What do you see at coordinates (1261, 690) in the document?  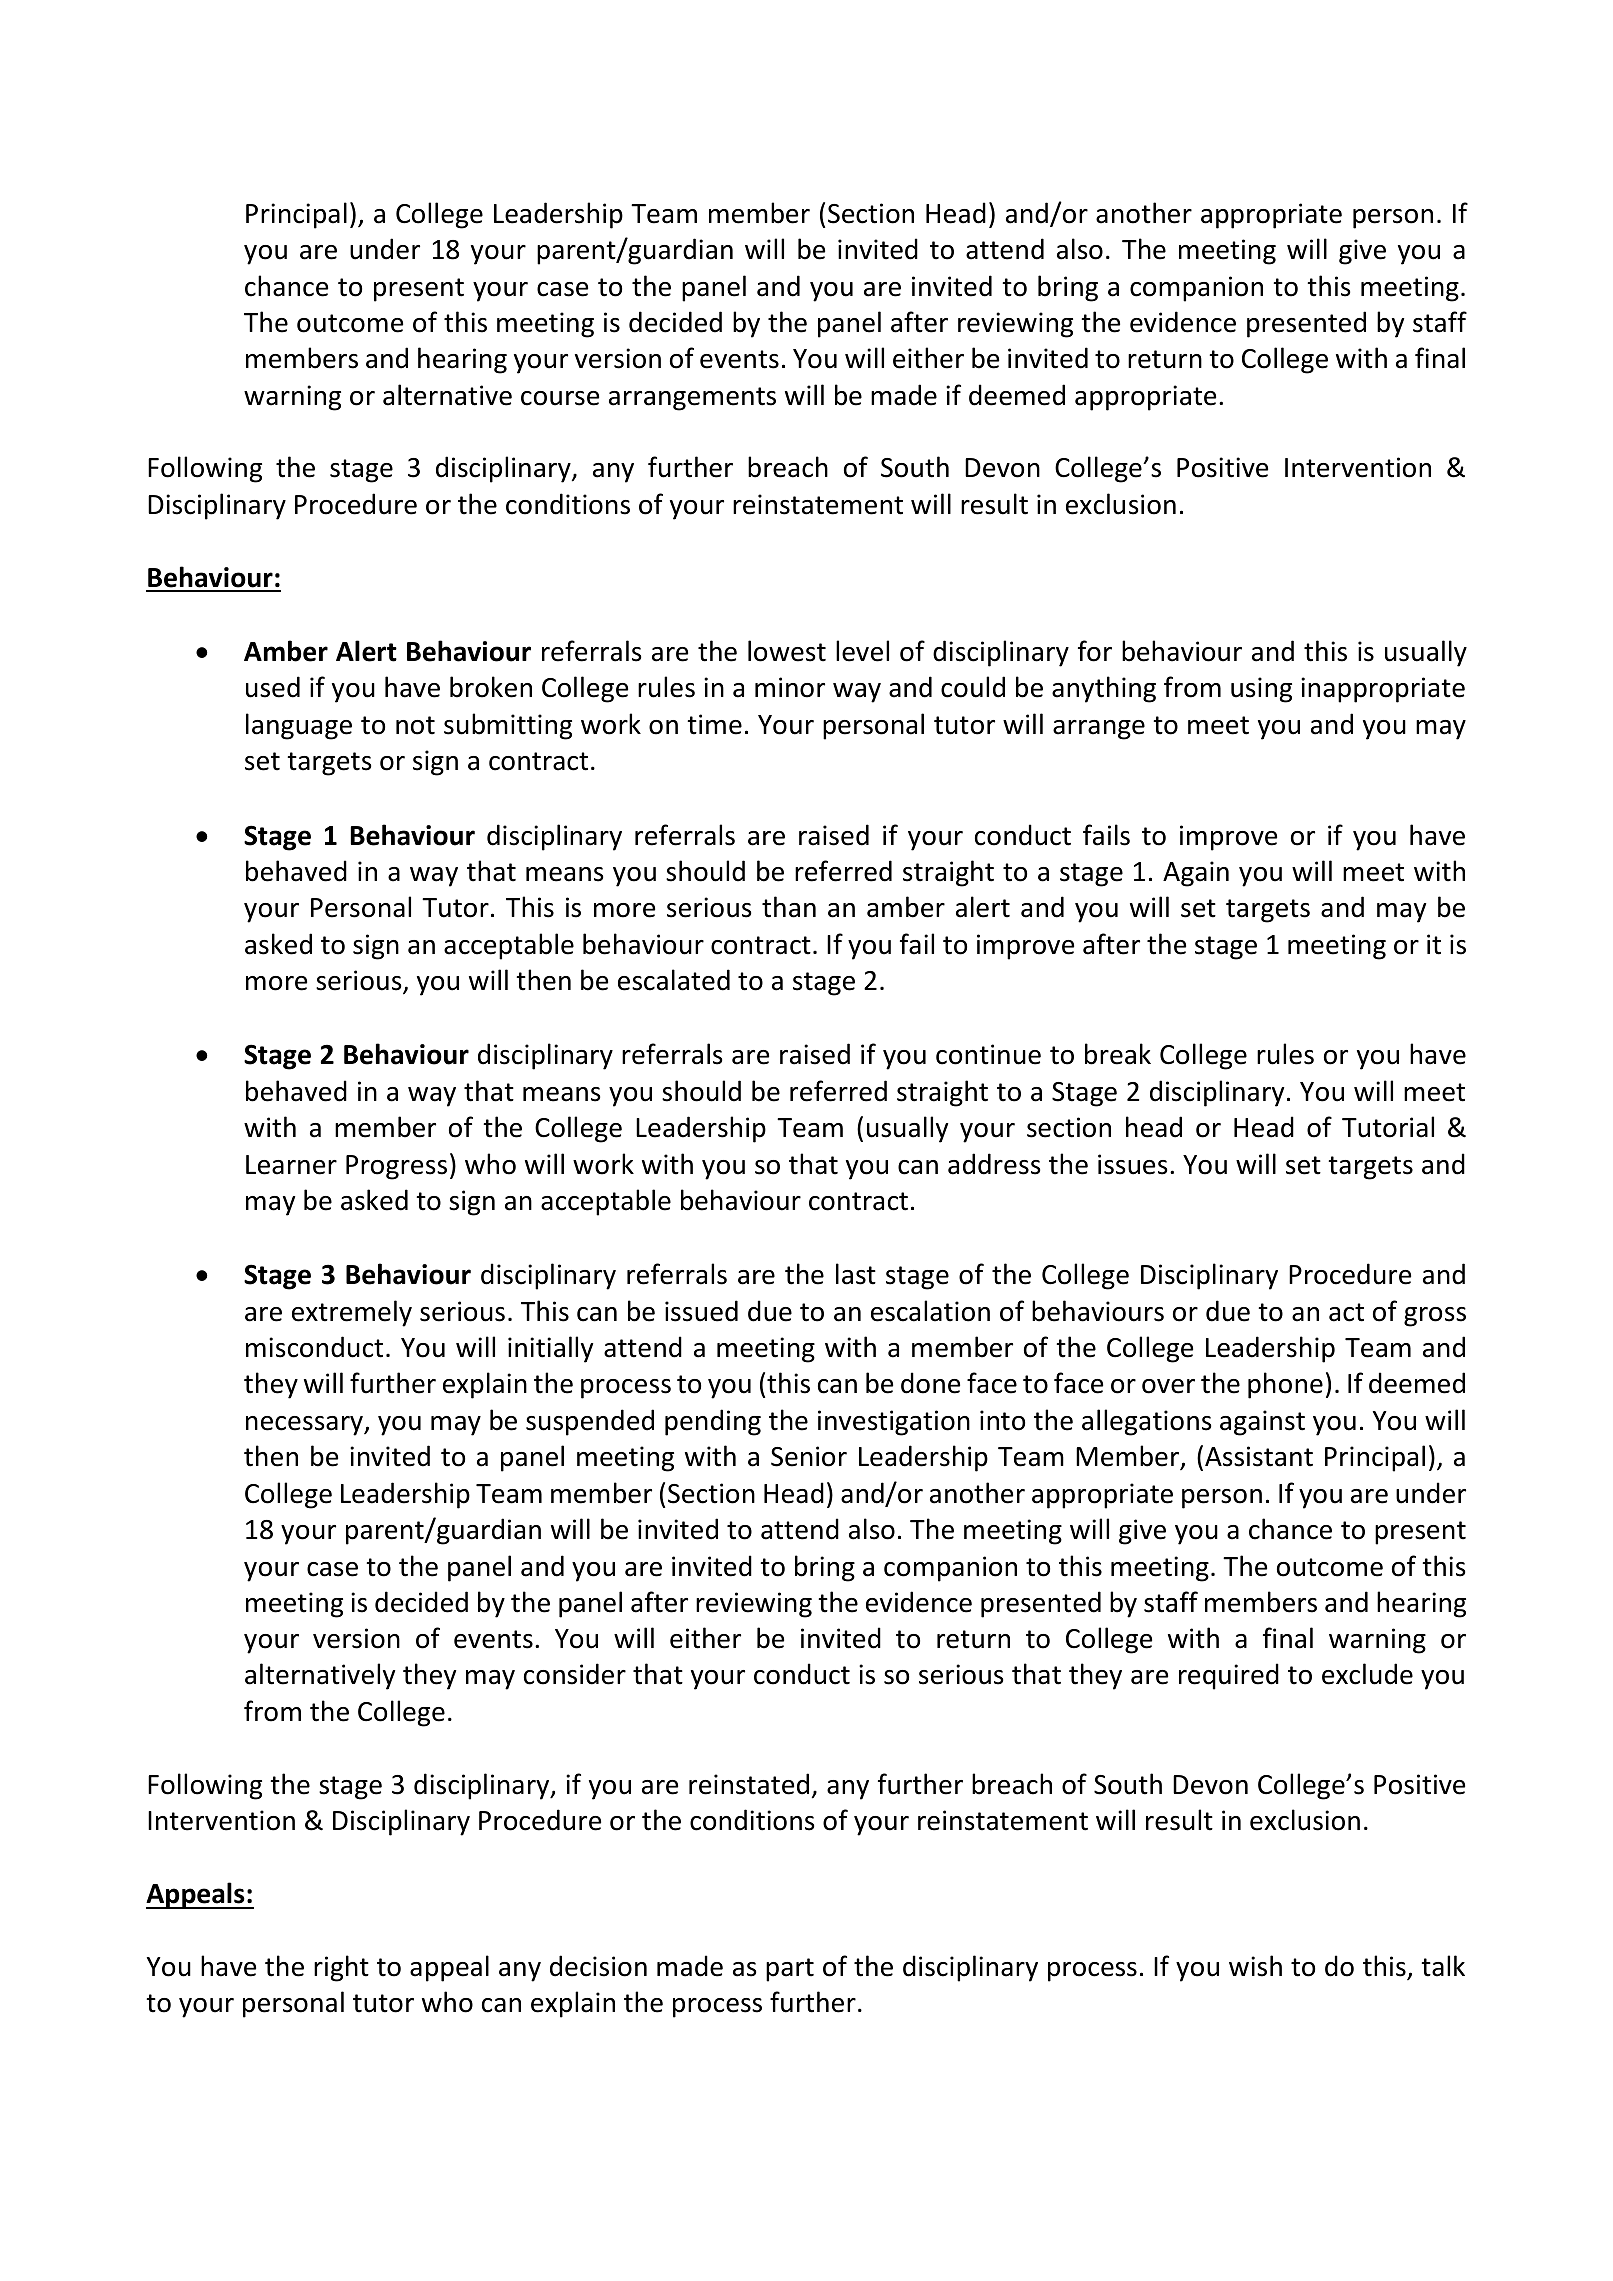 I see `using` at bounding box center [1261, 690].
